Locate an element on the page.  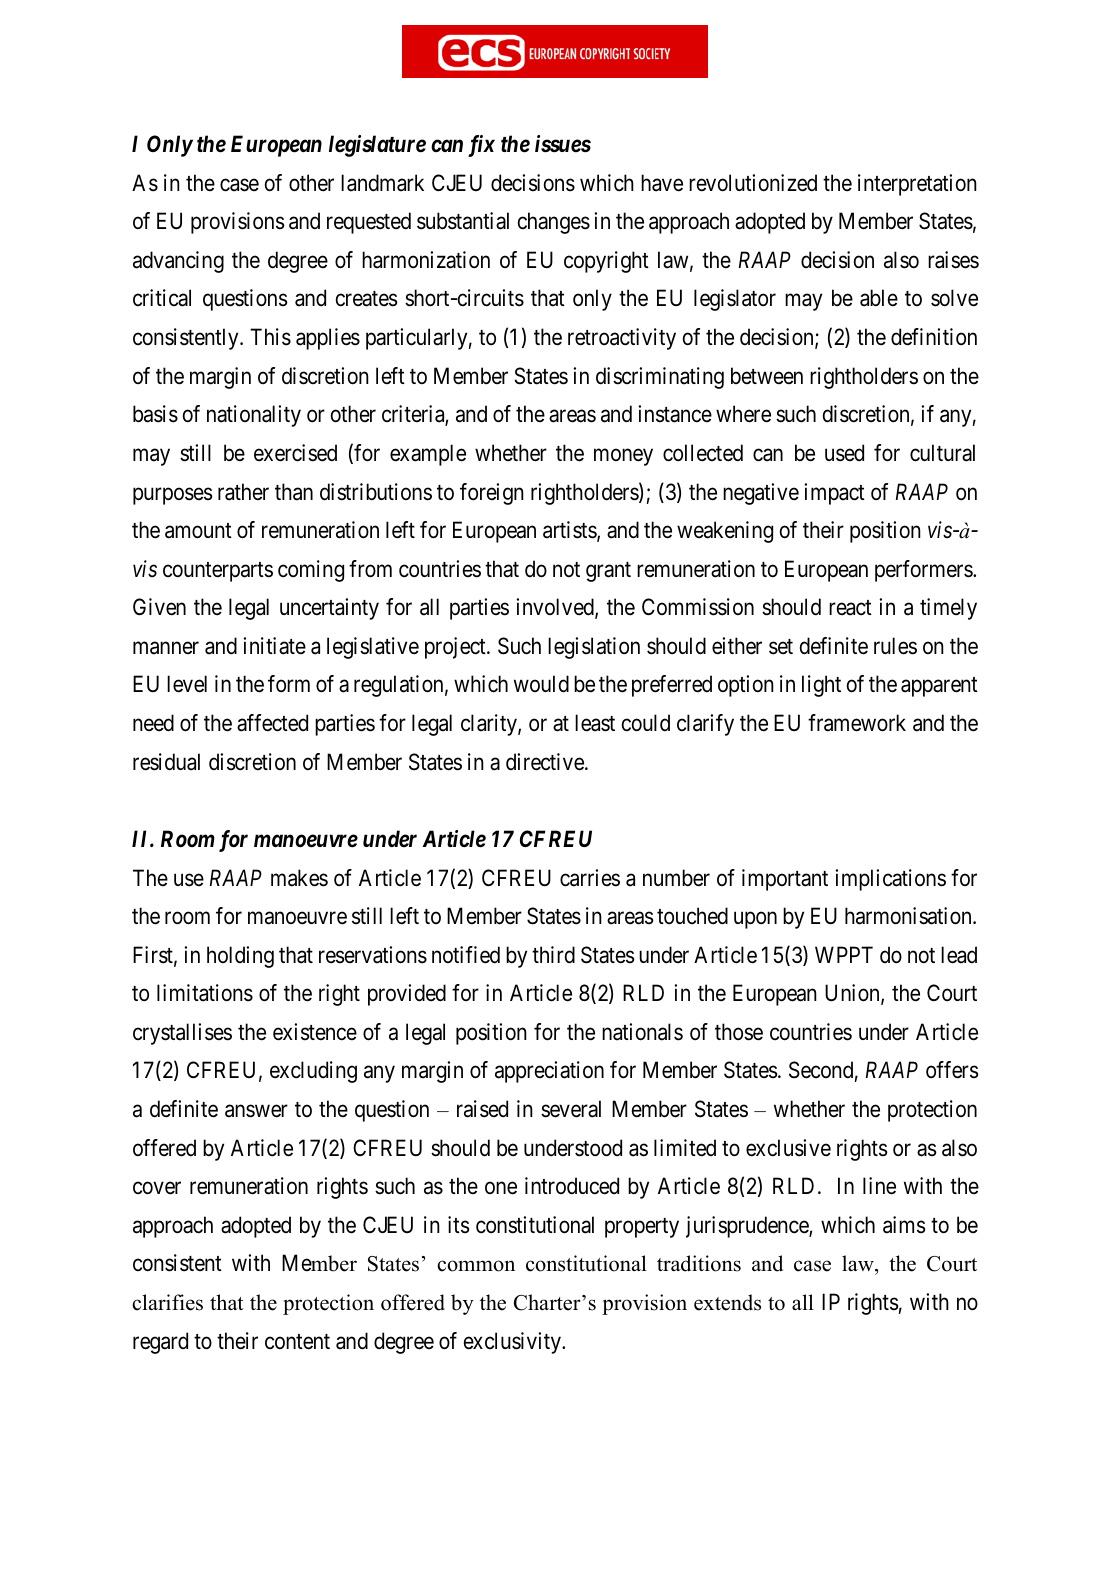
changes is located at coordinates (554, 223).
